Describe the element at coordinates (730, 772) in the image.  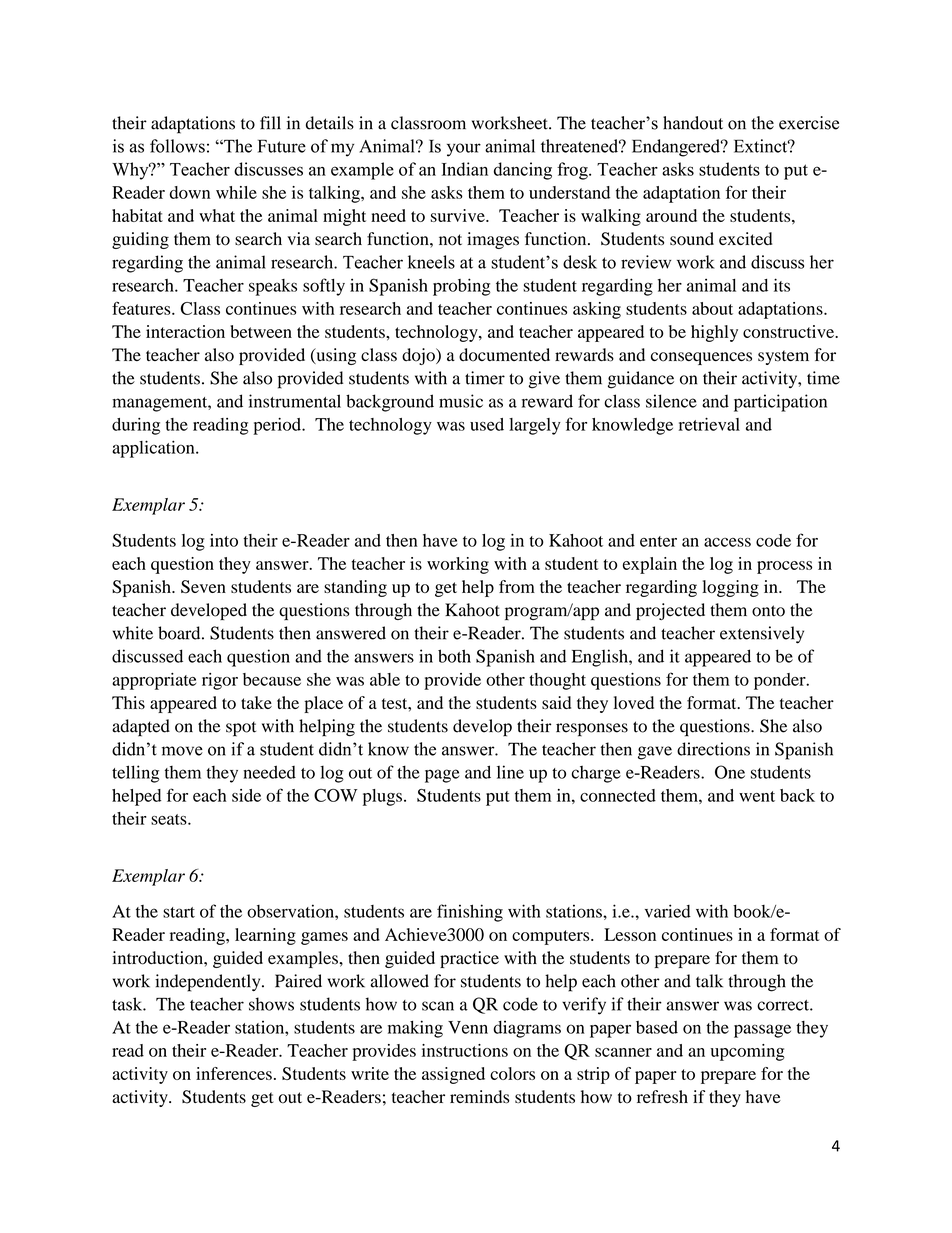
I see `One` at that location.
